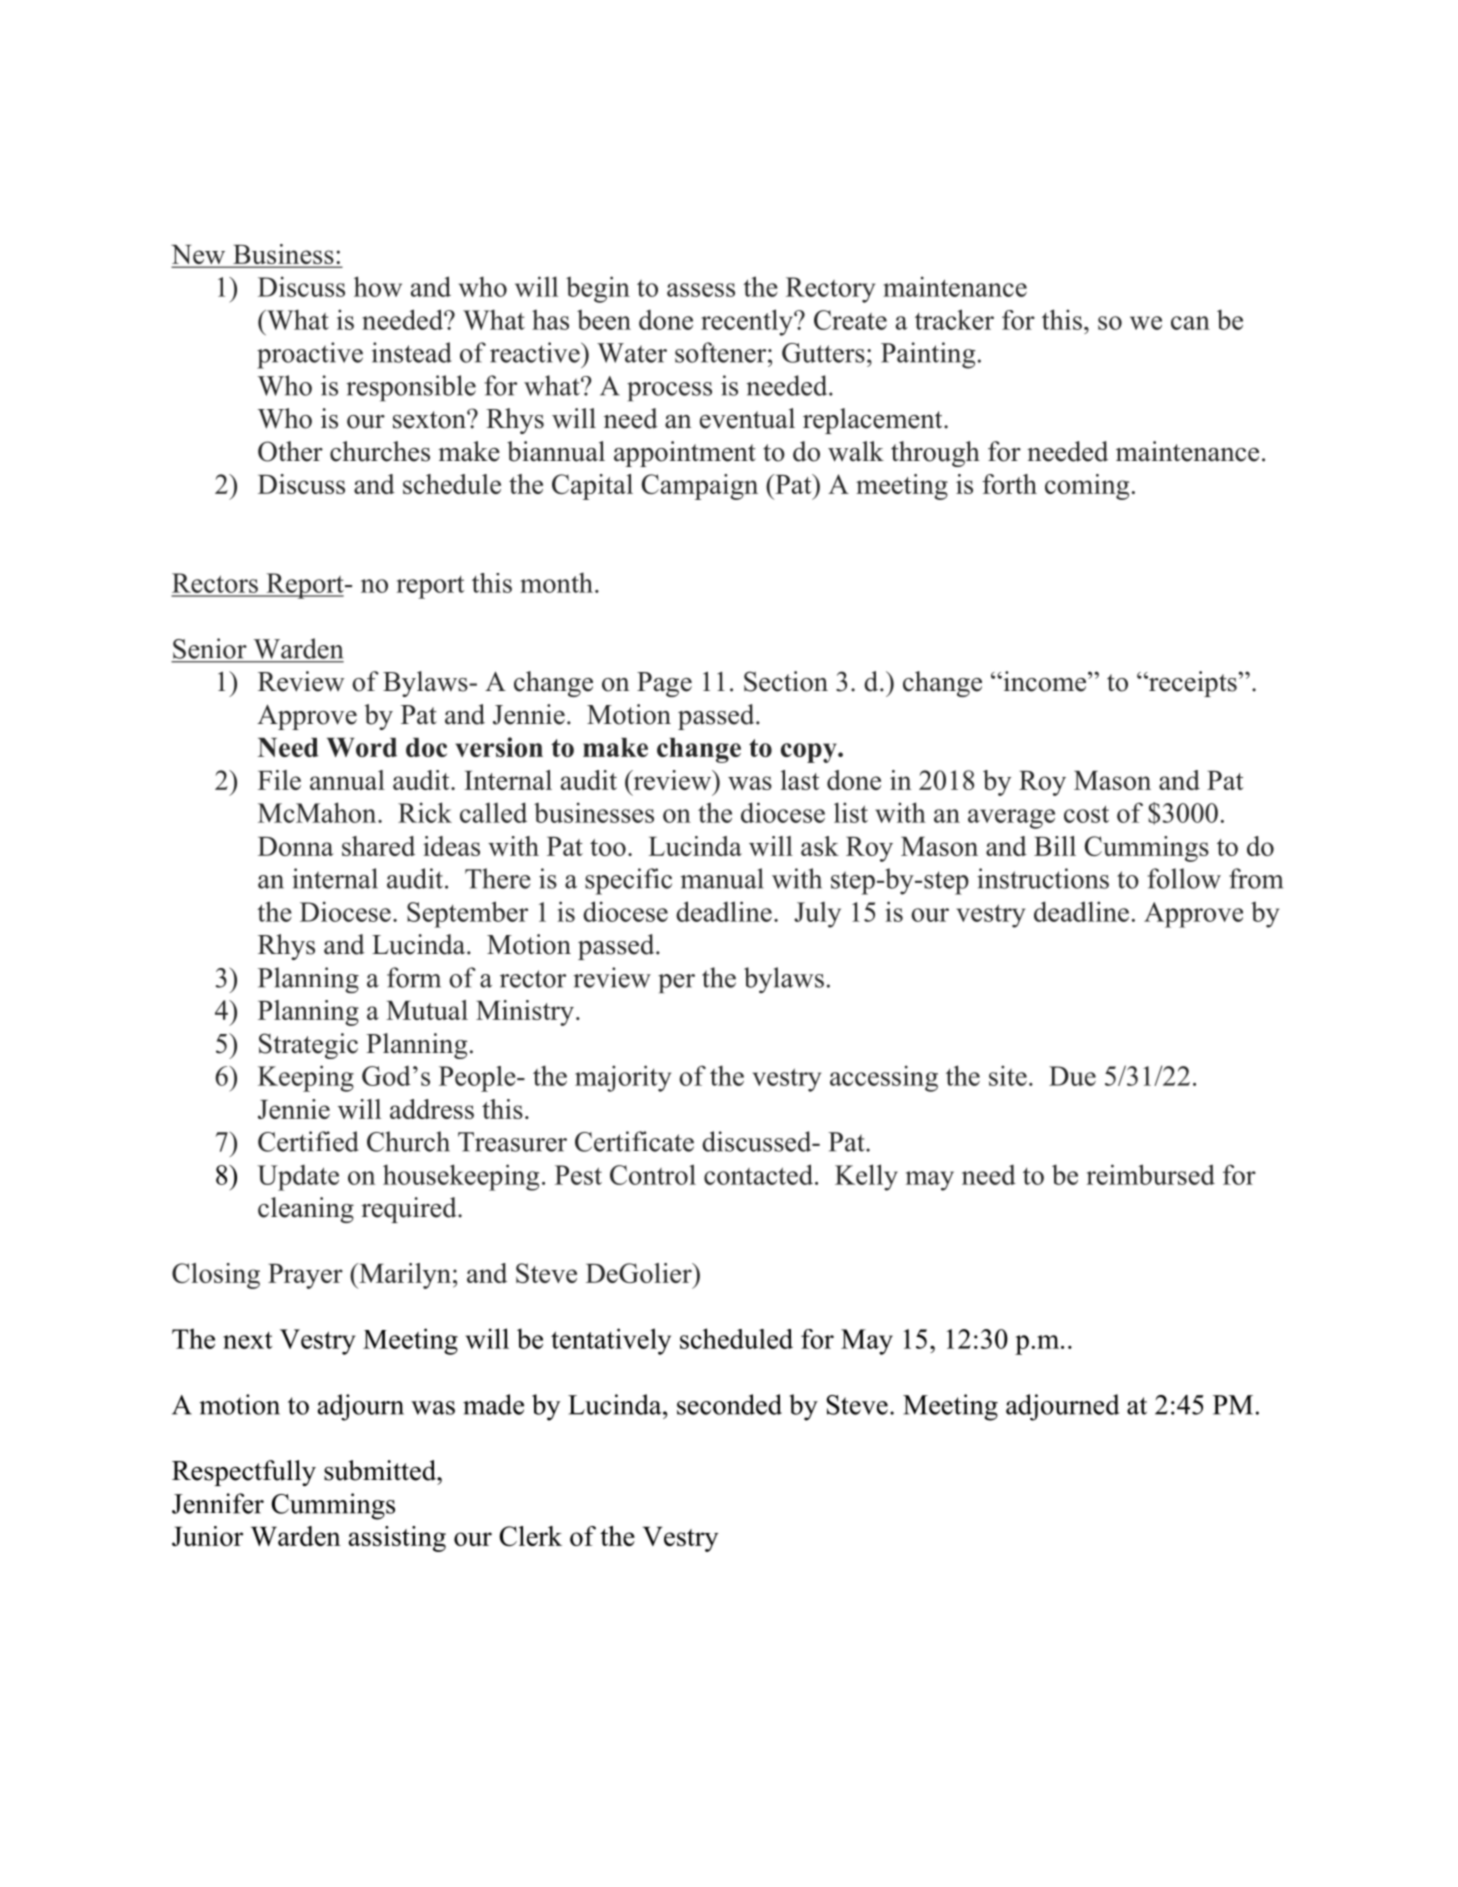 This document has height=1887, width=1458. Describe the element at coordinates (296, 846) in the document. I see `Donna` at that location.
